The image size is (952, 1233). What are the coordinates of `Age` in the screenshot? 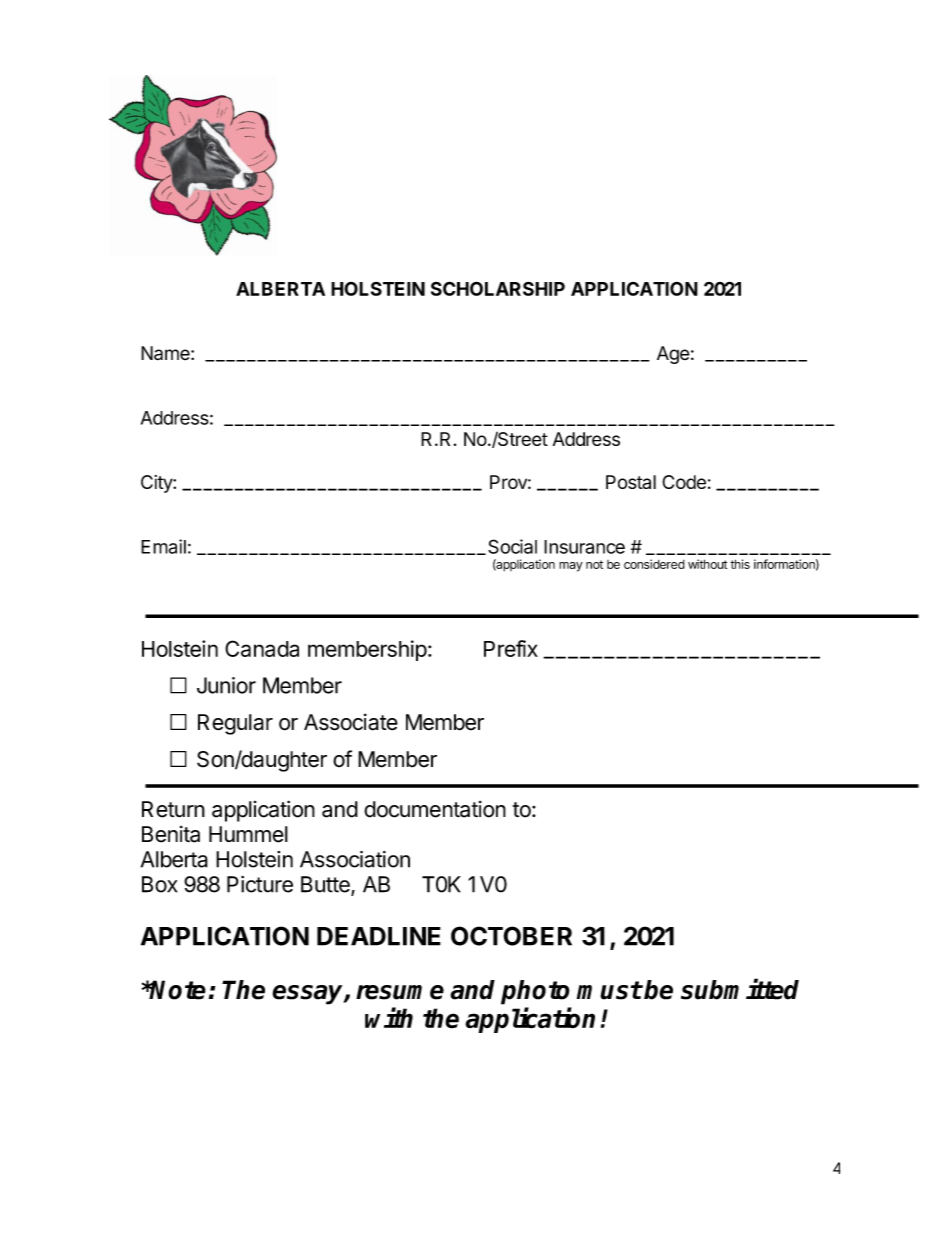 It's located at (673, 355).
